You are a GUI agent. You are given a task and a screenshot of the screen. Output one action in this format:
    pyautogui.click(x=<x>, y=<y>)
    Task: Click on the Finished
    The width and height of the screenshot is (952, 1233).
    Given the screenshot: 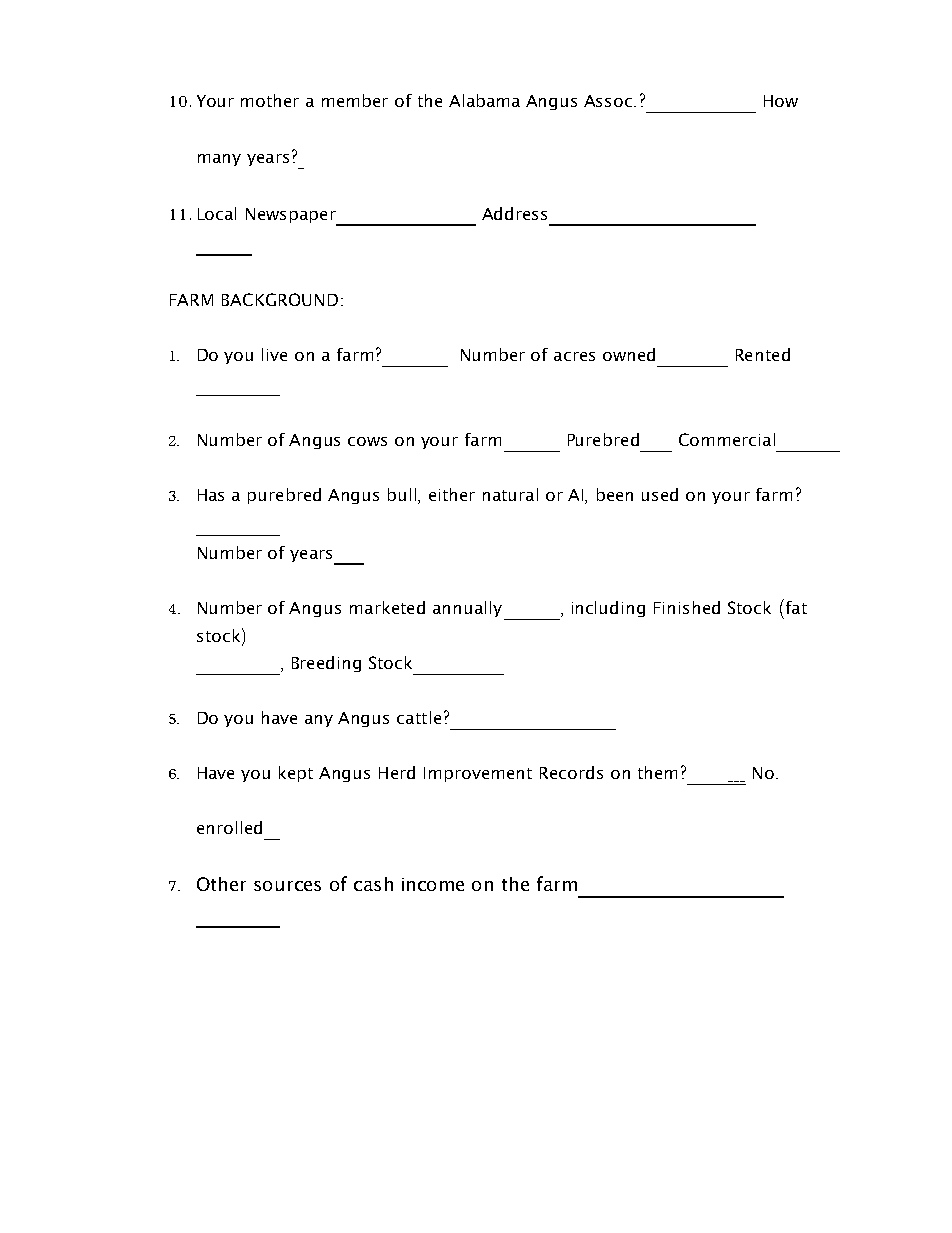 What is the action you would take?
    pyautogui.click(x=687, y=607)
